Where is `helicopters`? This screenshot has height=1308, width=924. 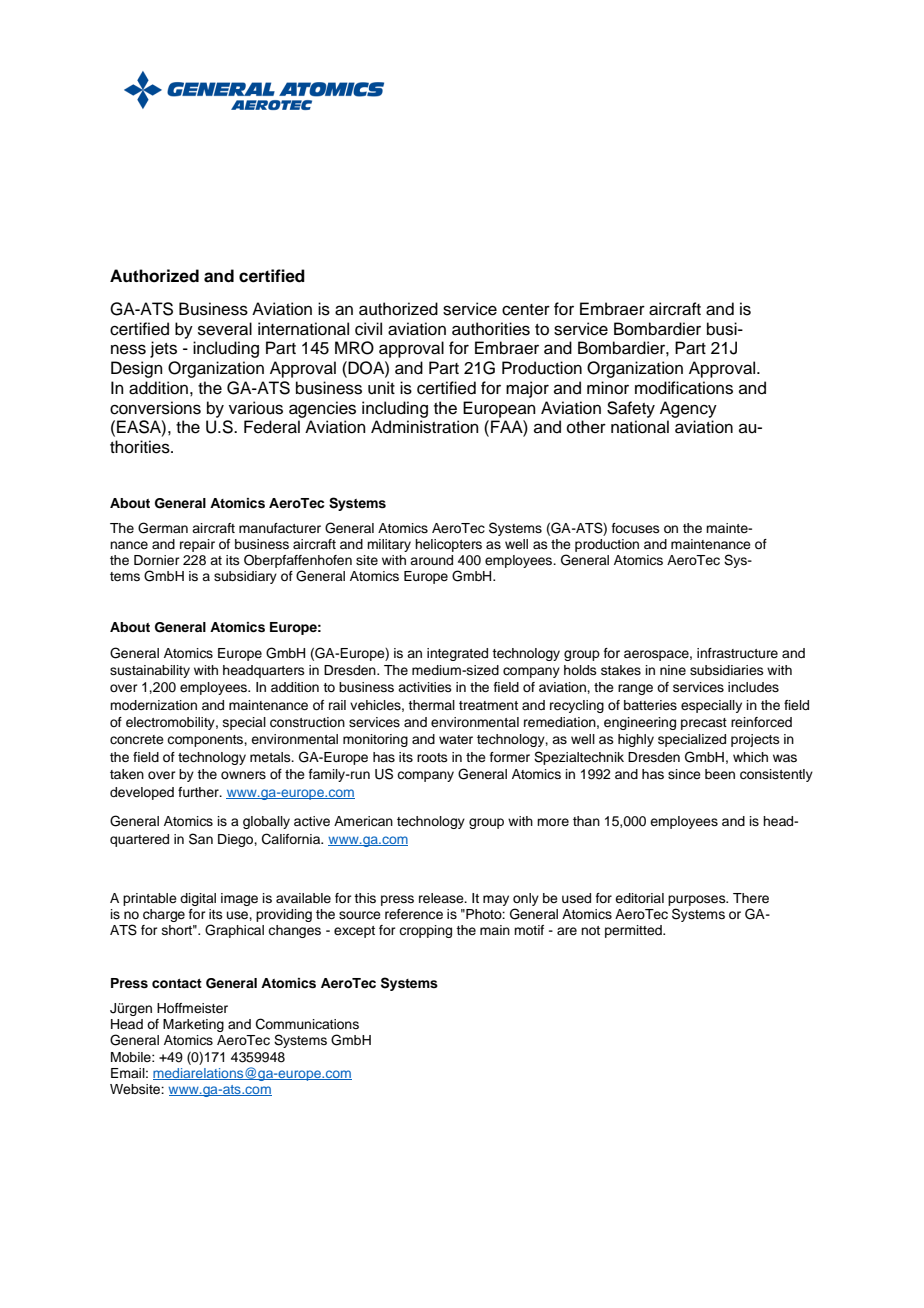 helicopters is located at coordinates (448, 545).
